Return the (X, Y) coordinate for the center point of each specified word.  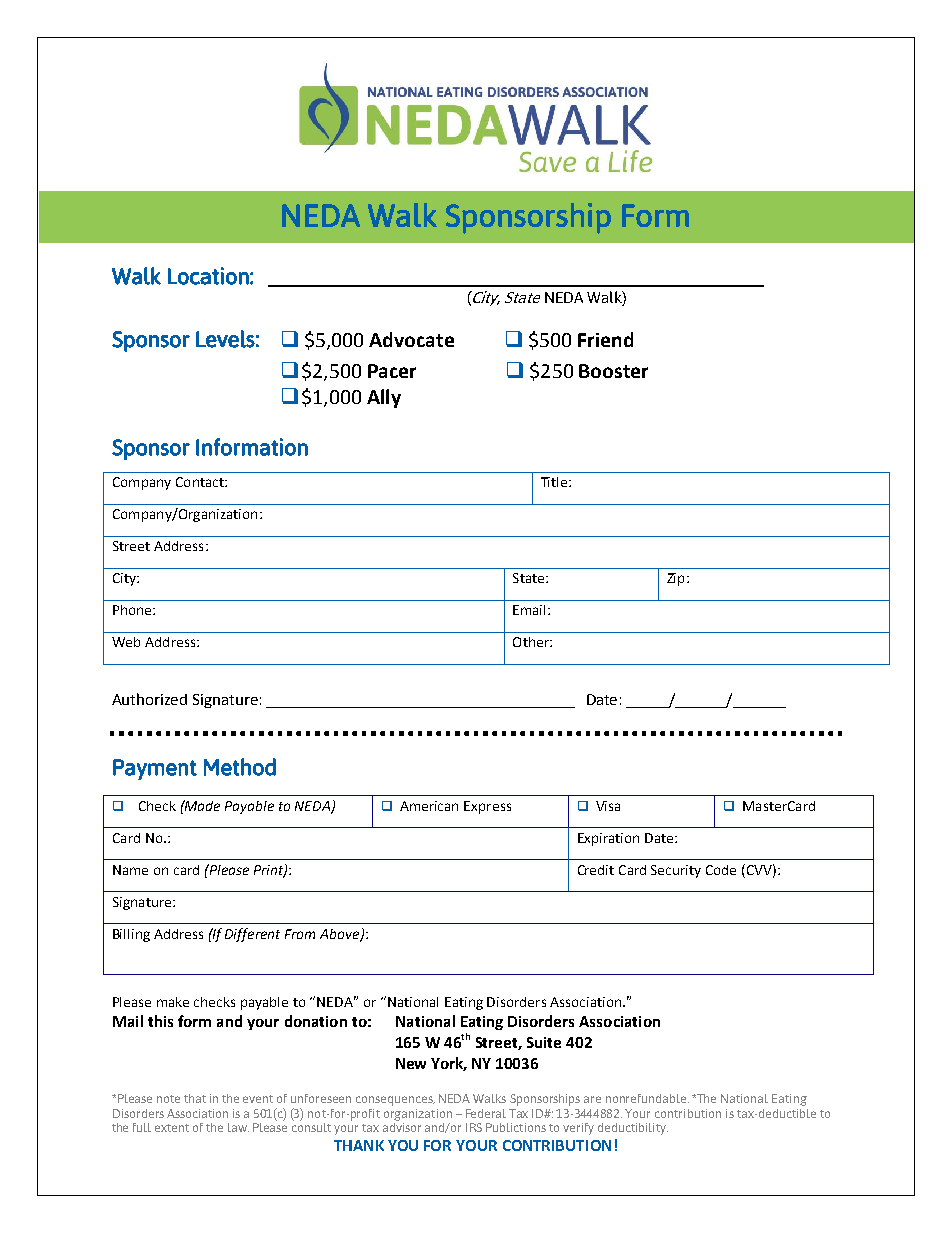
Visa (608, 806)
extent (172, 1128)
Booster (613, 371)
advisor (402, 1126)
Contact (201, 482)
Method (240, 767)
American (429, 806)
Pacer (392, 371)
